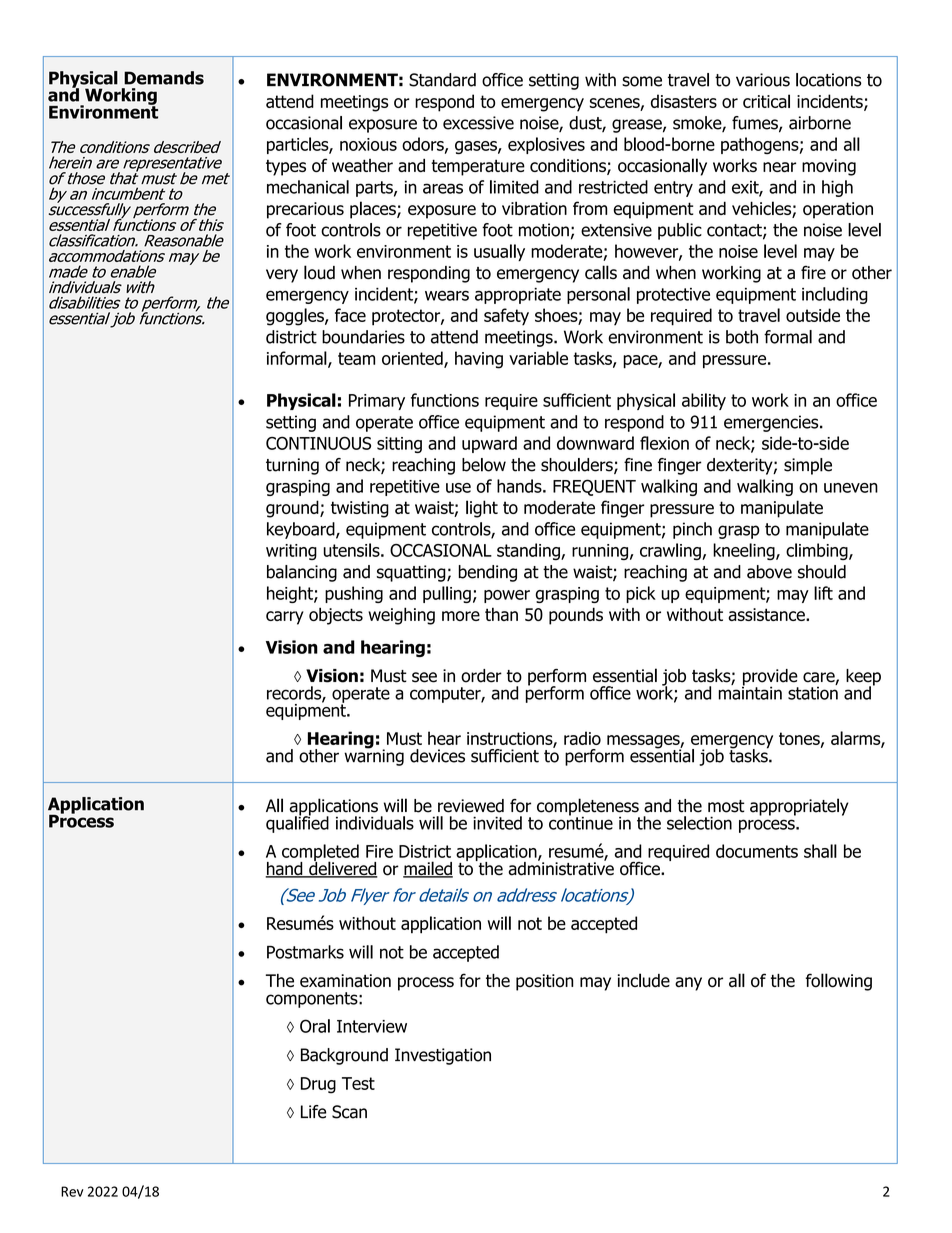 This document has width=952, height=1233. Describe the element at coordinates (478, 123) in the document. I see `excessive` at that location.
